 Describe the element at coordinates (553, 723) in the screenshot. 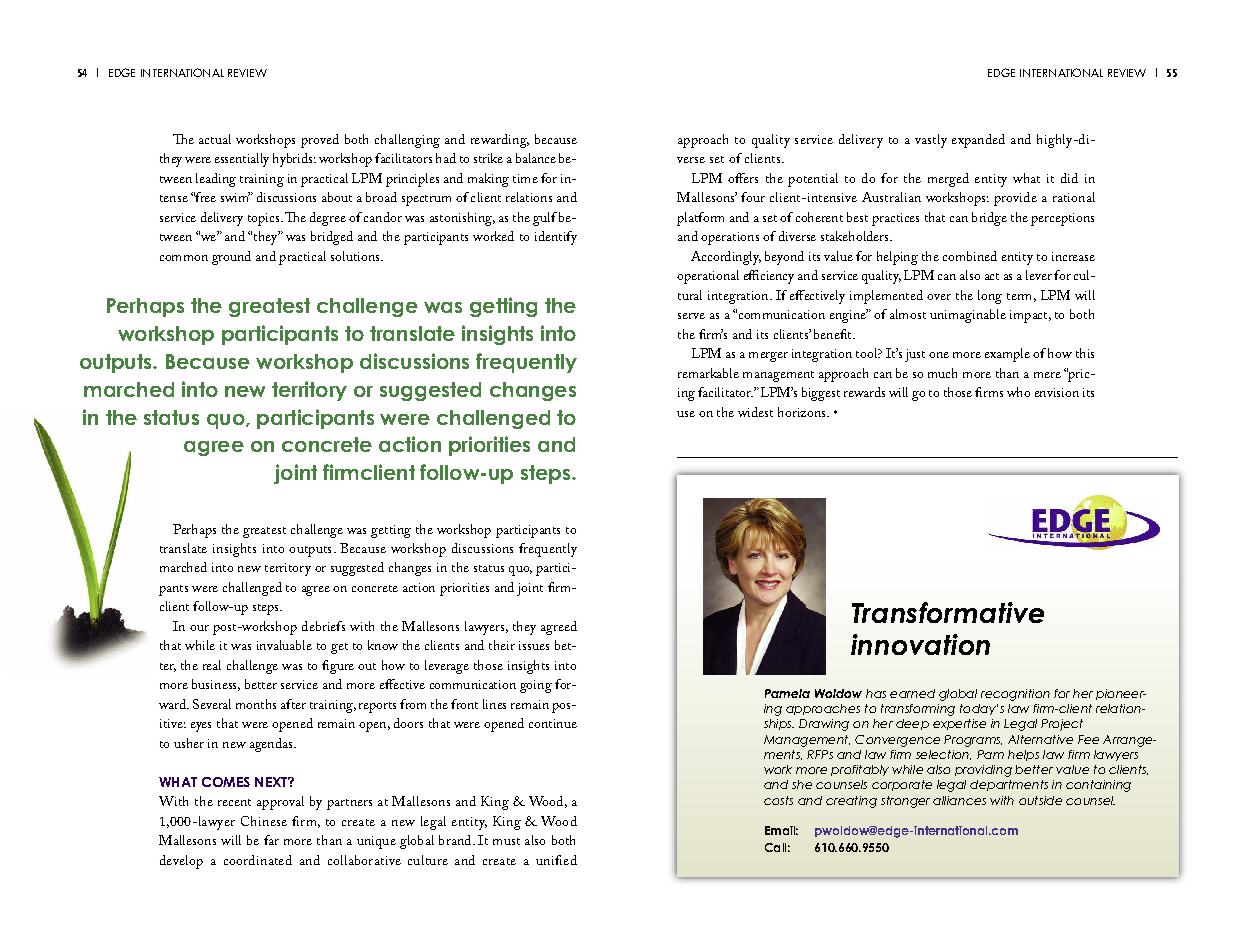

I see `continue` at that location.
